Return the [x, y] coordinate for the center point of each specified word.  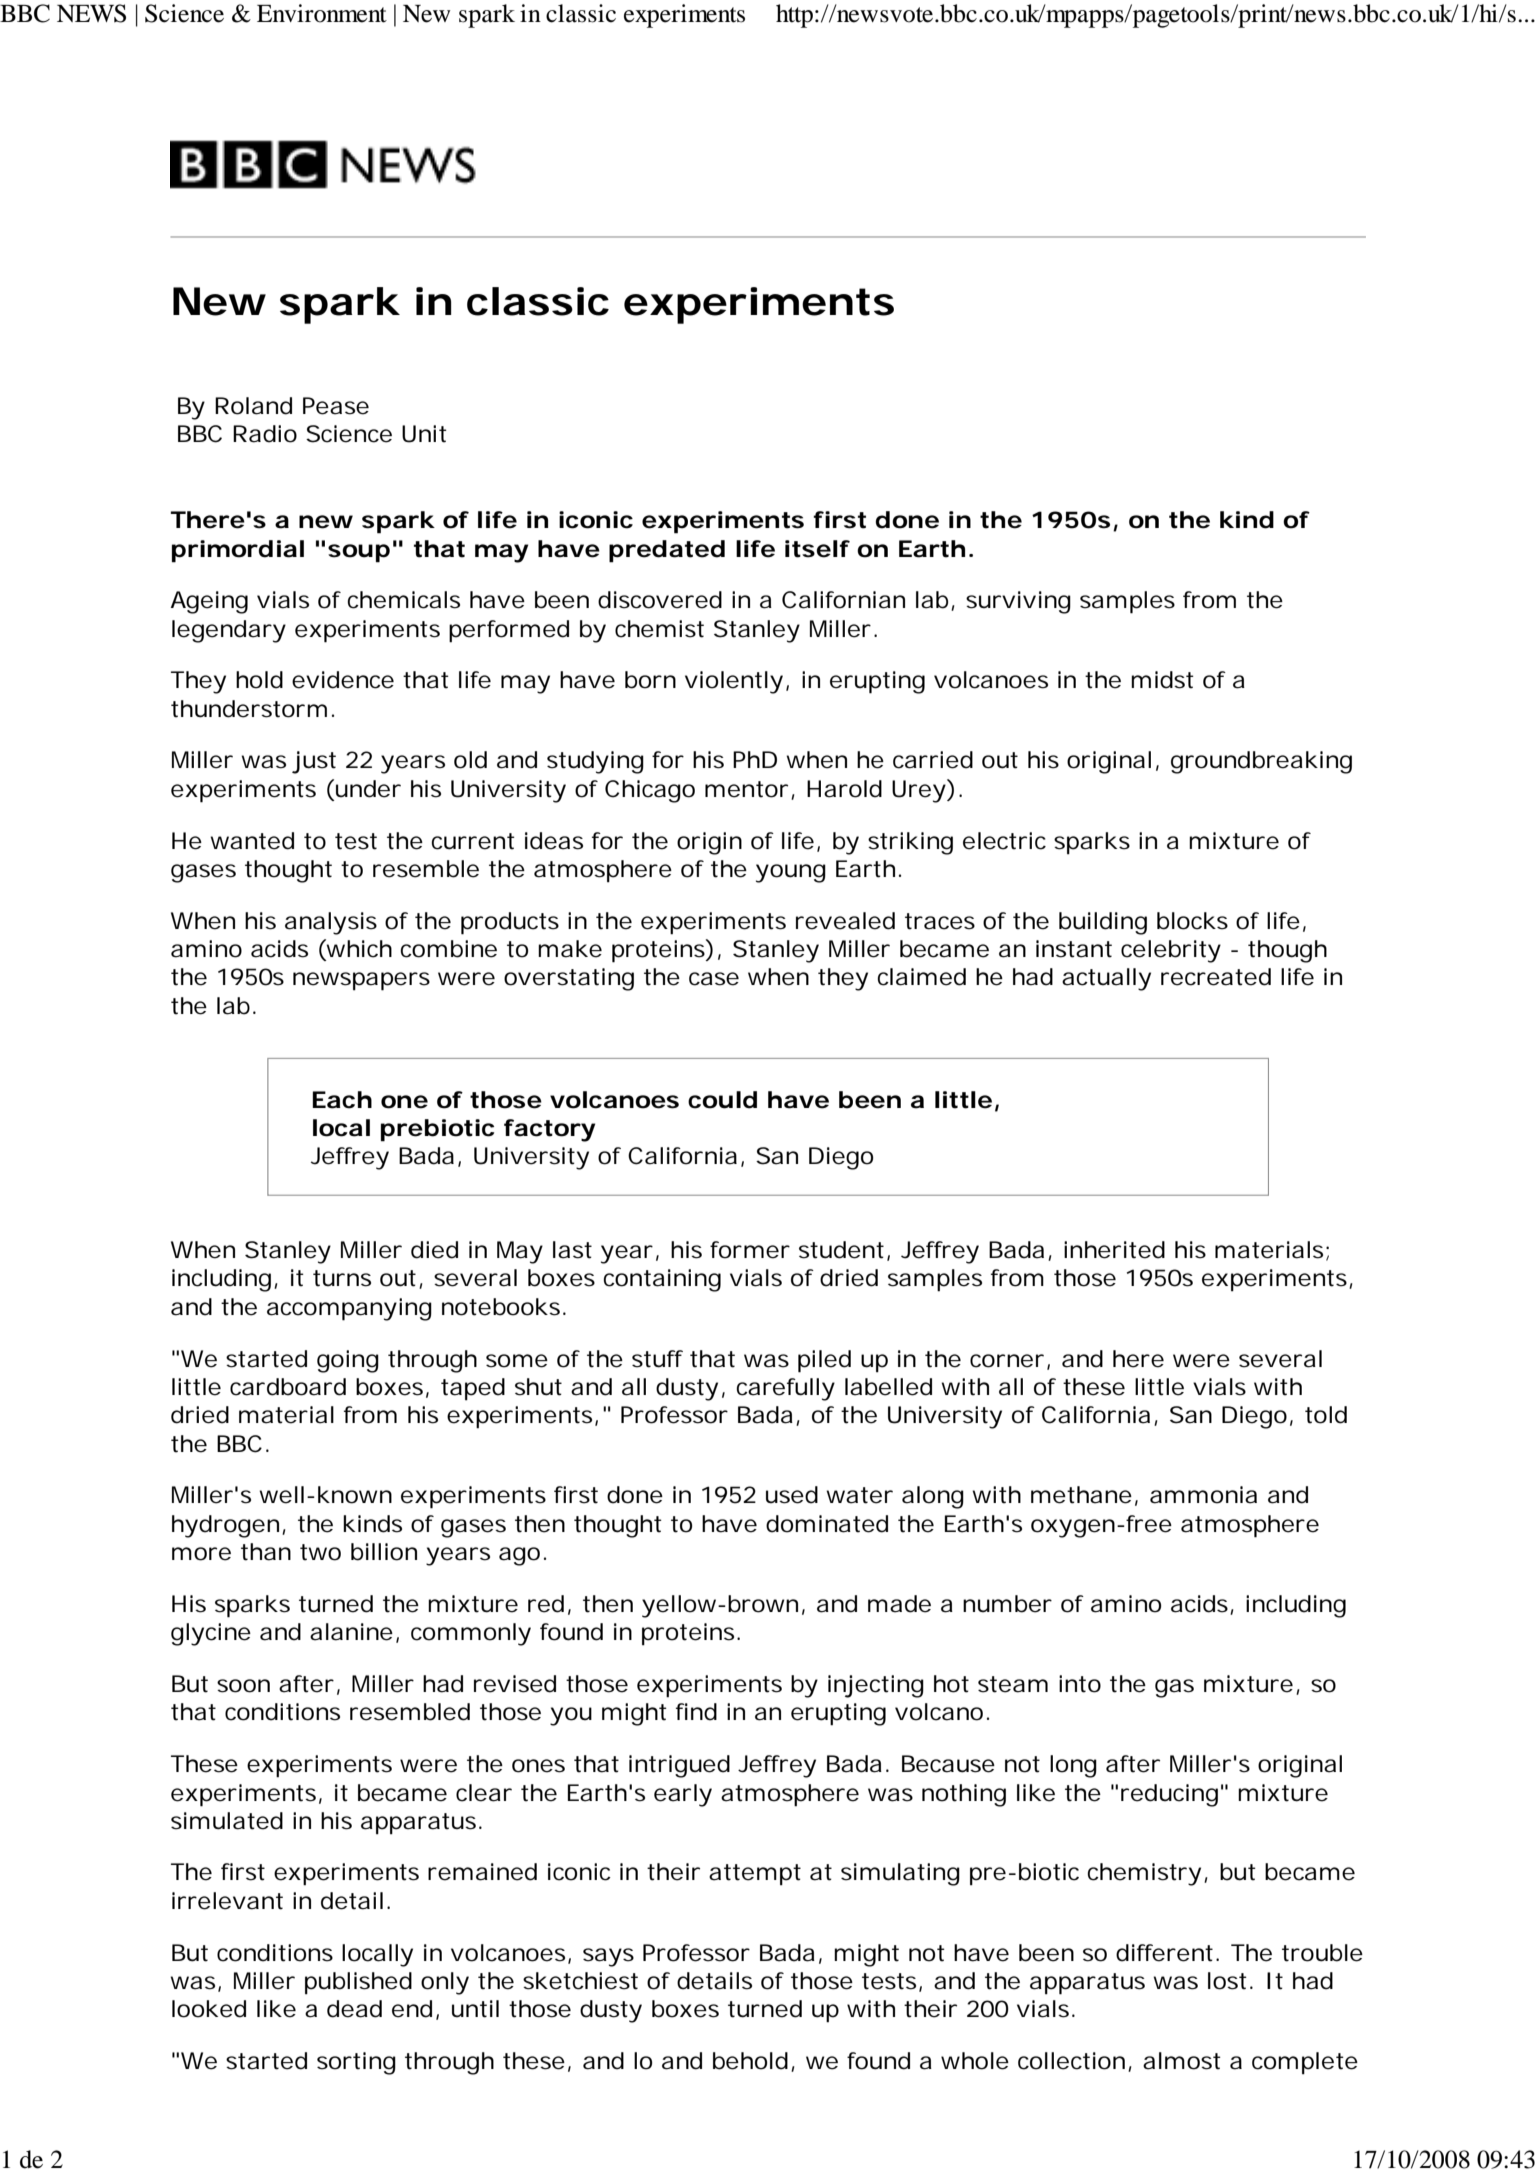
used [792, 1495]
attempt [755, 1875]
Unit [424, 434]
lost [1227, 1981]
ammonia [1203, 1495]
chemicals [403, 600]
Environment [322, 13]
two [320, 1552]
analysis [331, 923]
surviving [1018, 602]
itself [817, 549]
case [714, 979]
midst [1162, 680]
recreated [1216, 977]
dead [354, 2009]
